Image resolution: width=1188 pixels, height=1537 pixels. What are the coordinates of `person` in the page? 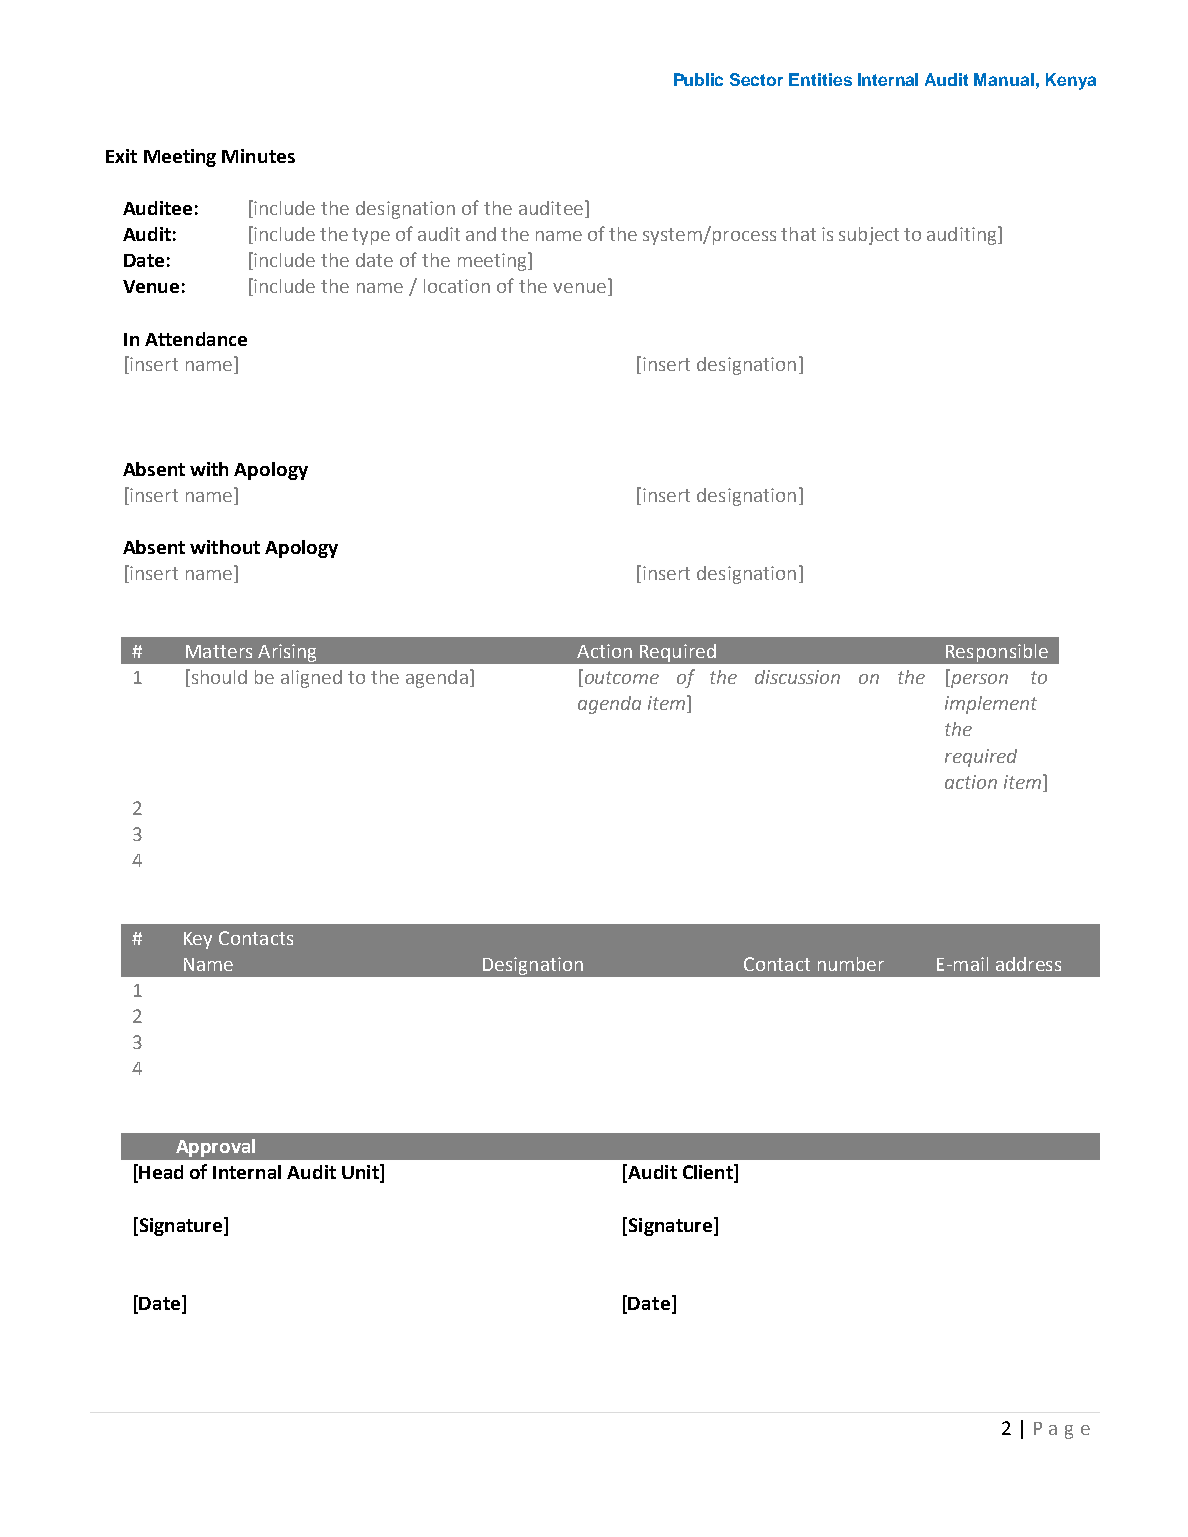 It's located at (978, 681).
